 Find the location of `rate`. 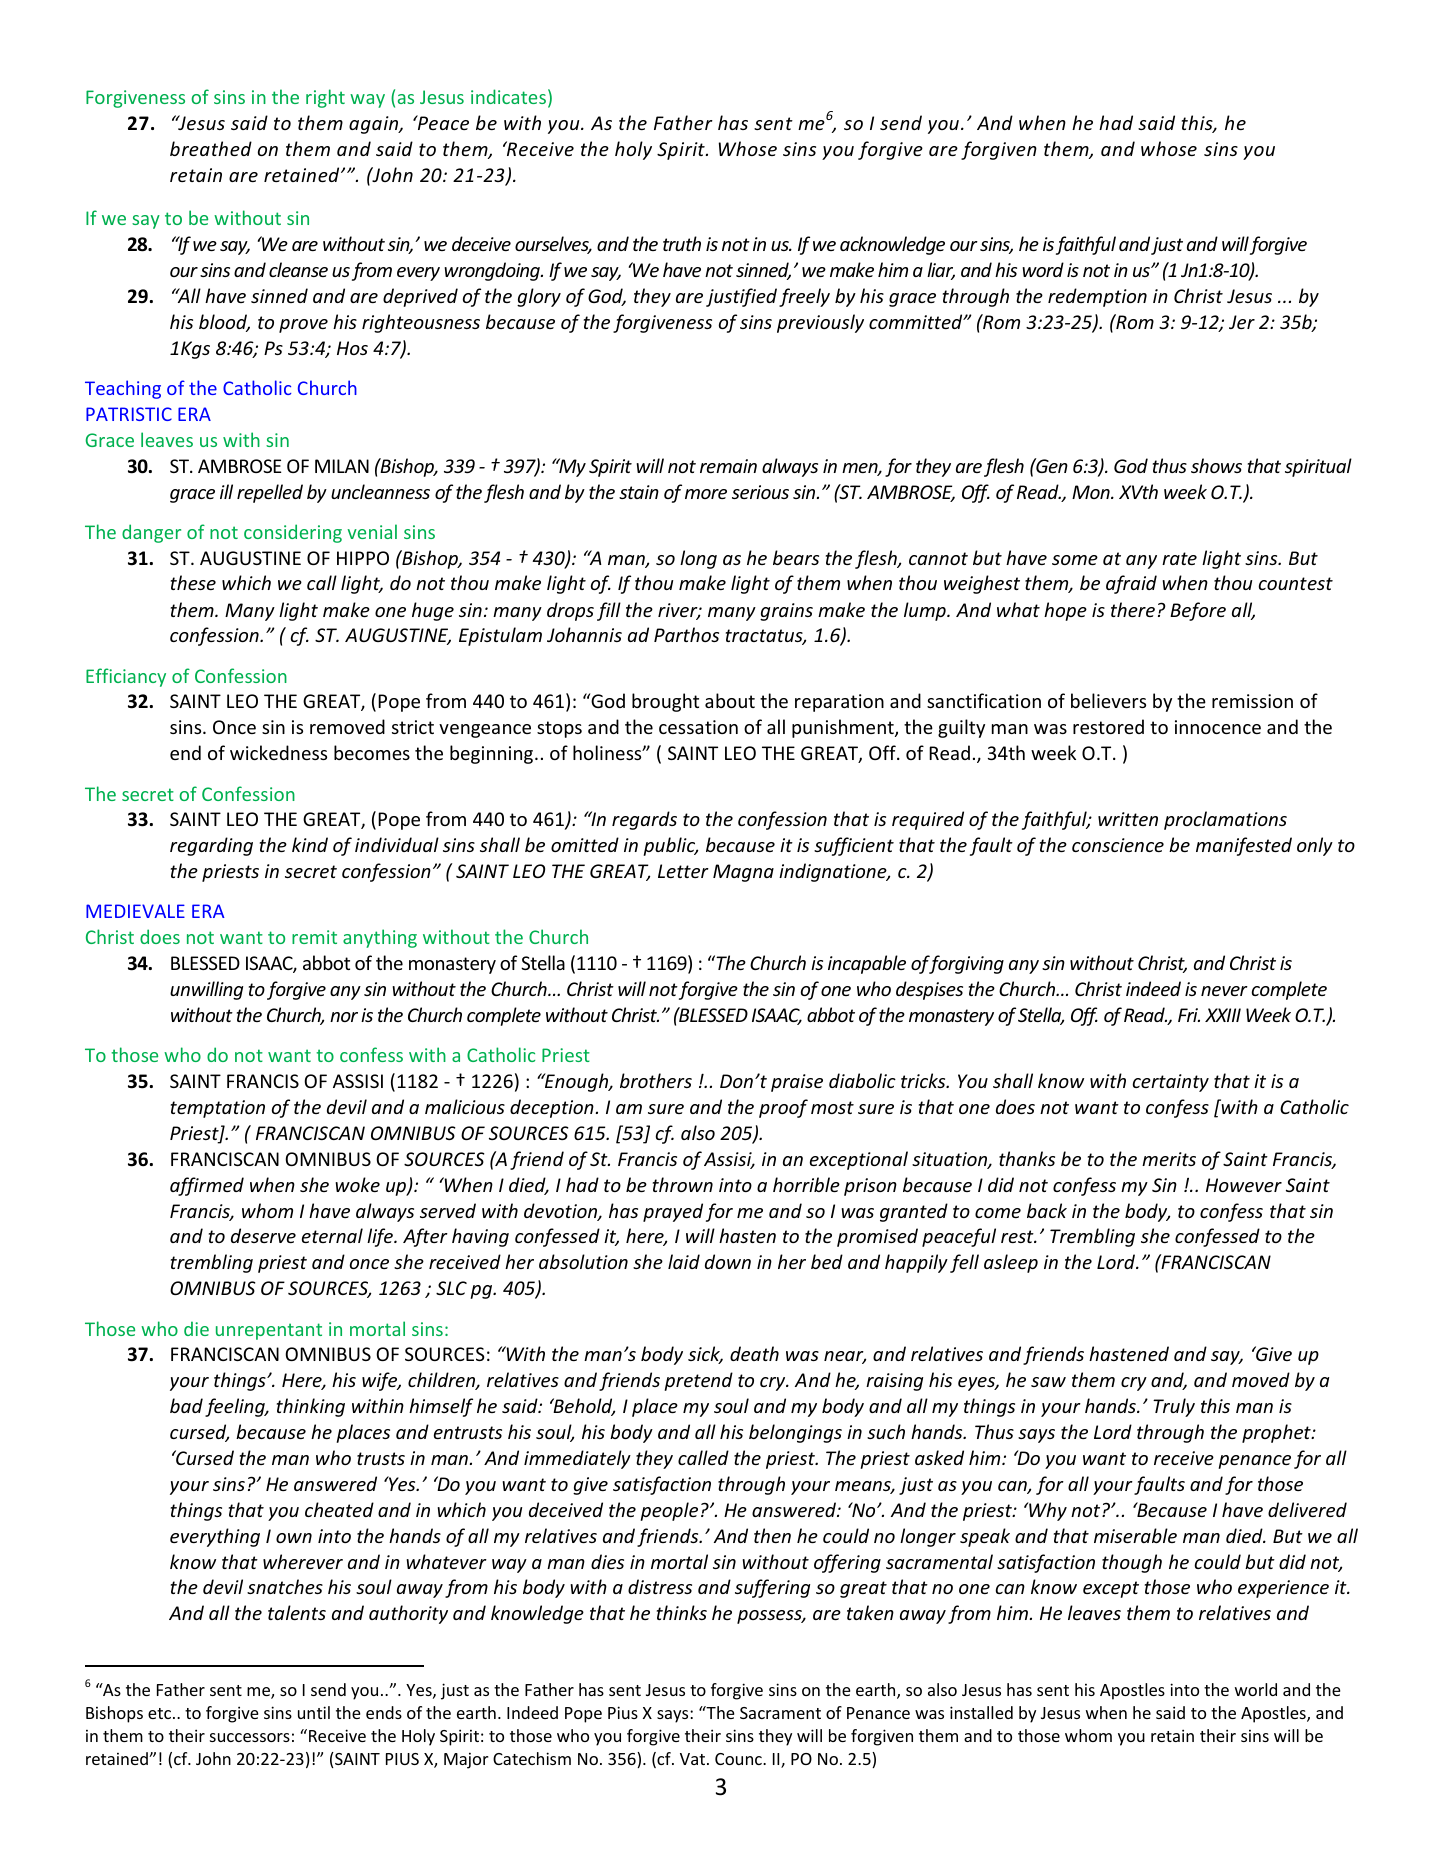

rate is located at coordinates (1179, 558).
